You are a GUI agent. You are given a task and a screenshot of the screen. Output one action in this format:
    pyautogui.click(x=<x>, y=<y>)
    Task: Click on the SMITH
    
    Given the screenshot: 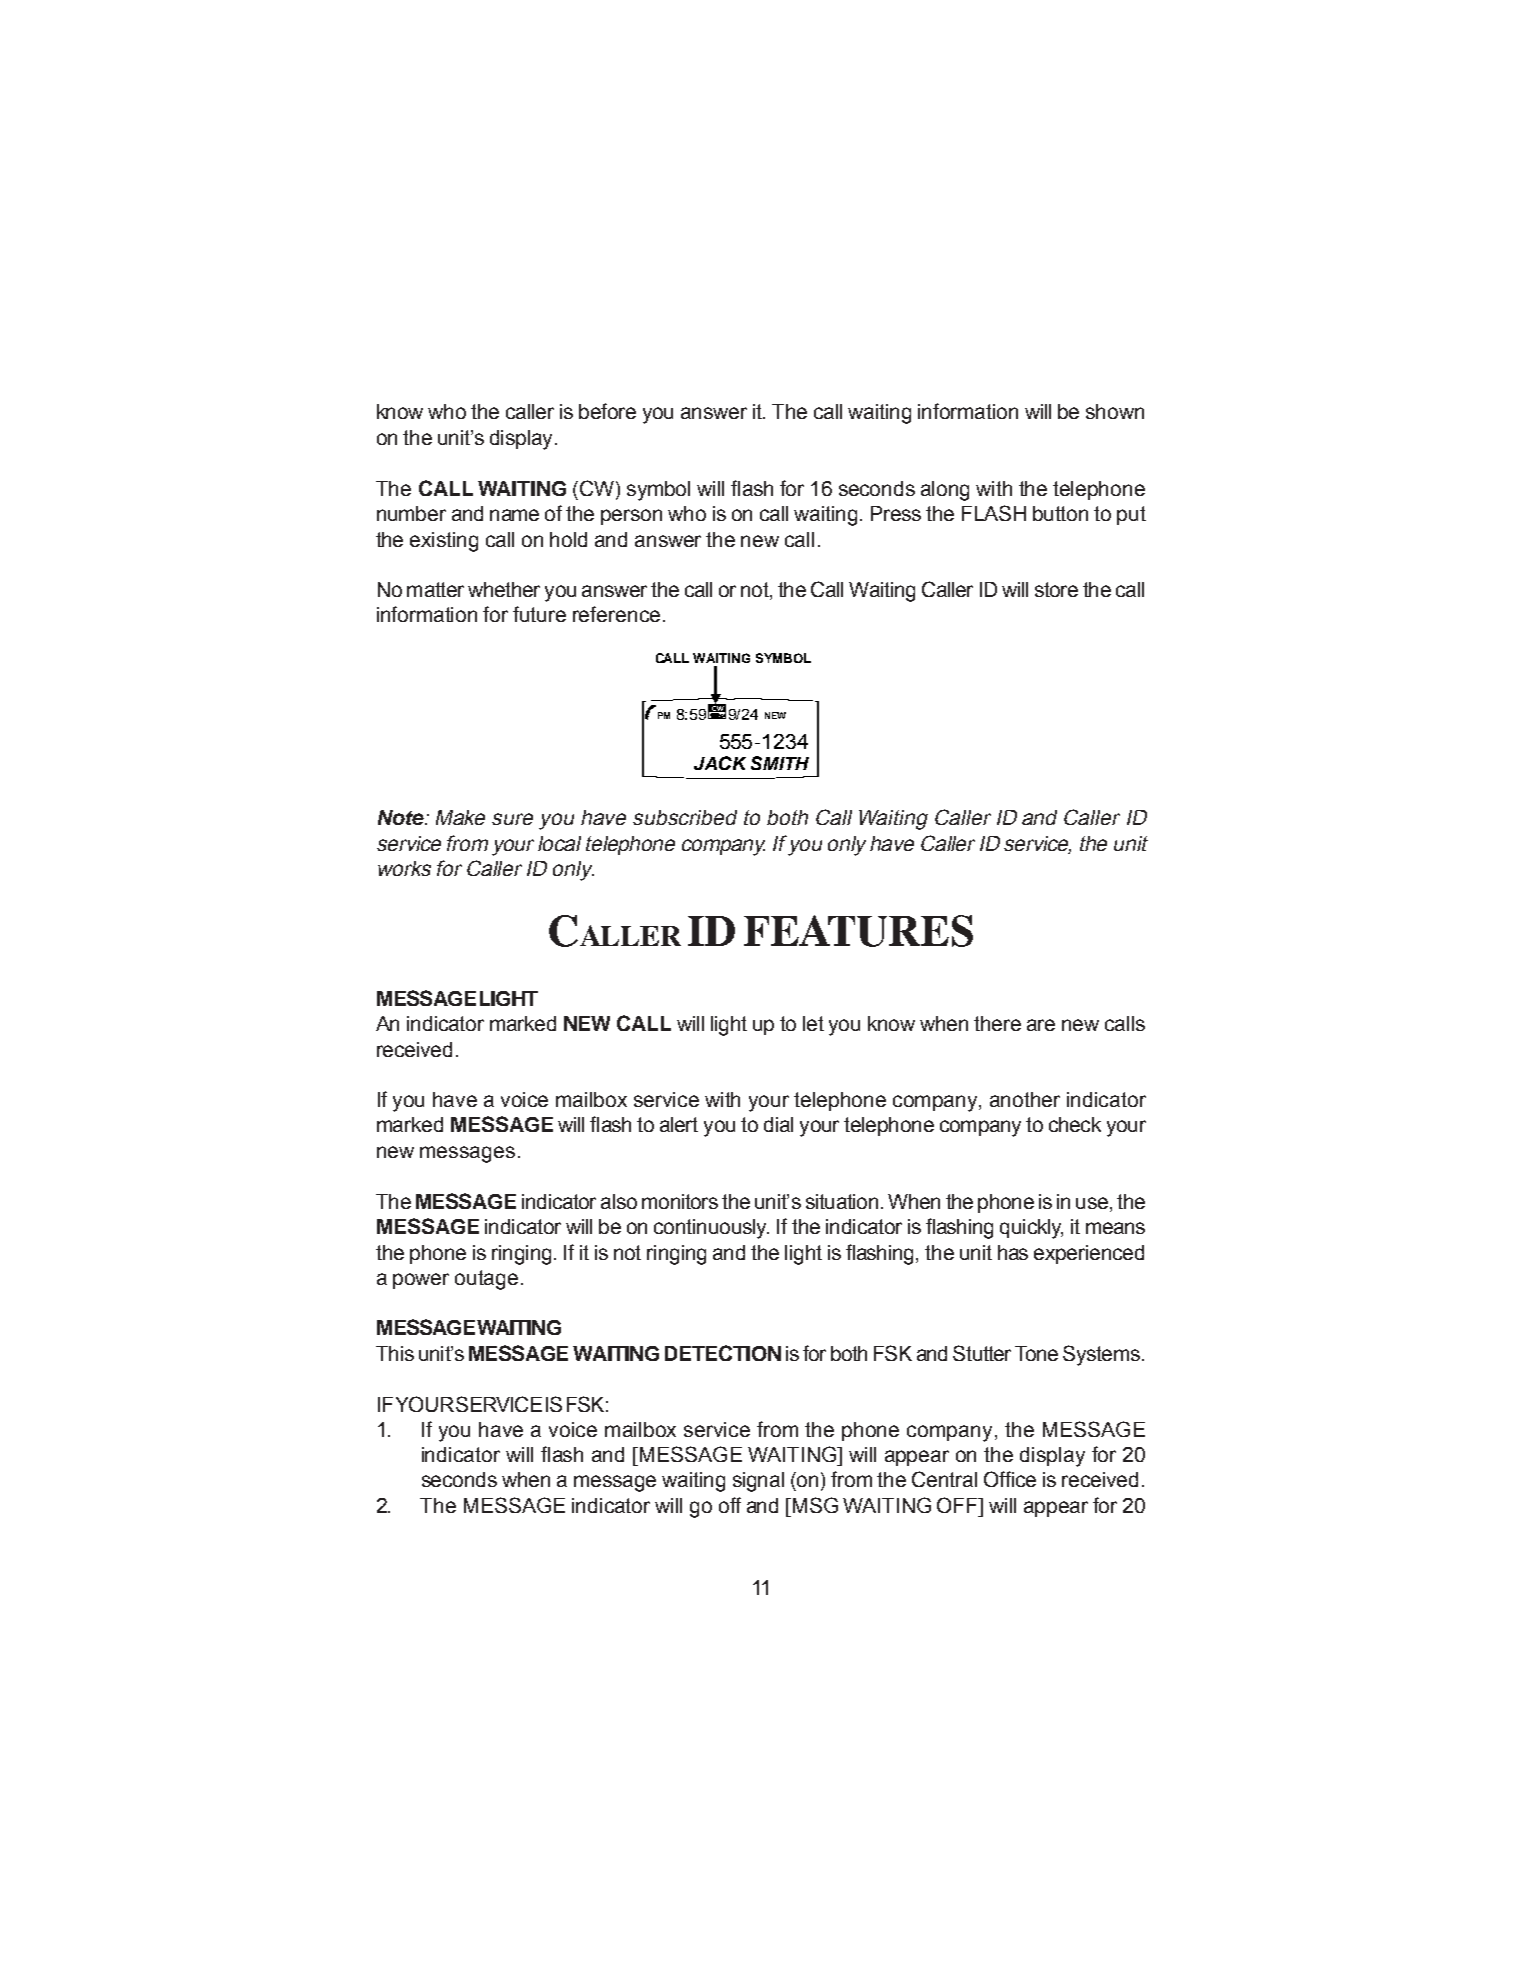 What is the action you would take?
    pyautogui.click(x=780, y=763)
